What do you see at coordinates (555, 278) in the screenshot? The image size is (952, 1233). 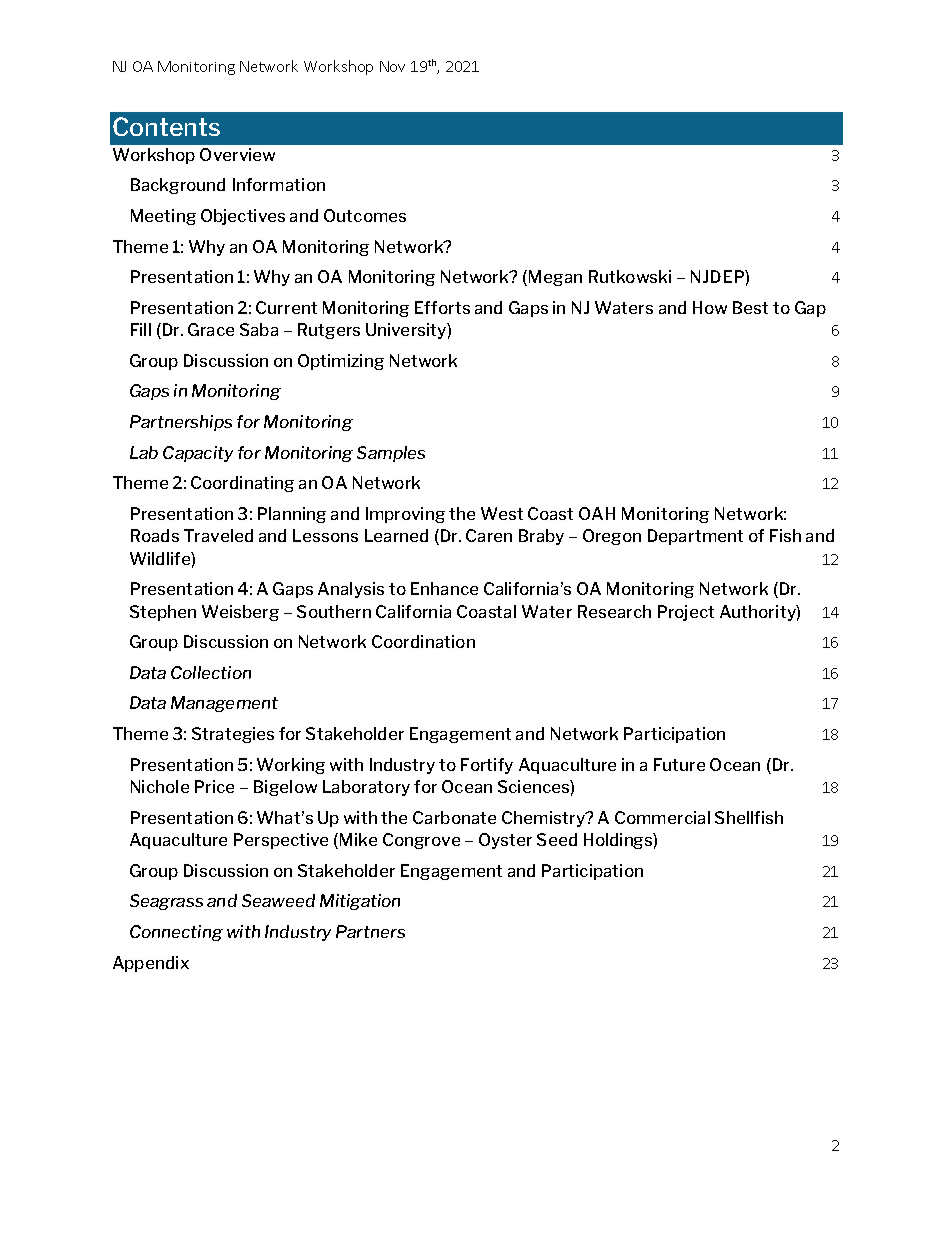 I see `Megan` at bounding box center [555, 278].
